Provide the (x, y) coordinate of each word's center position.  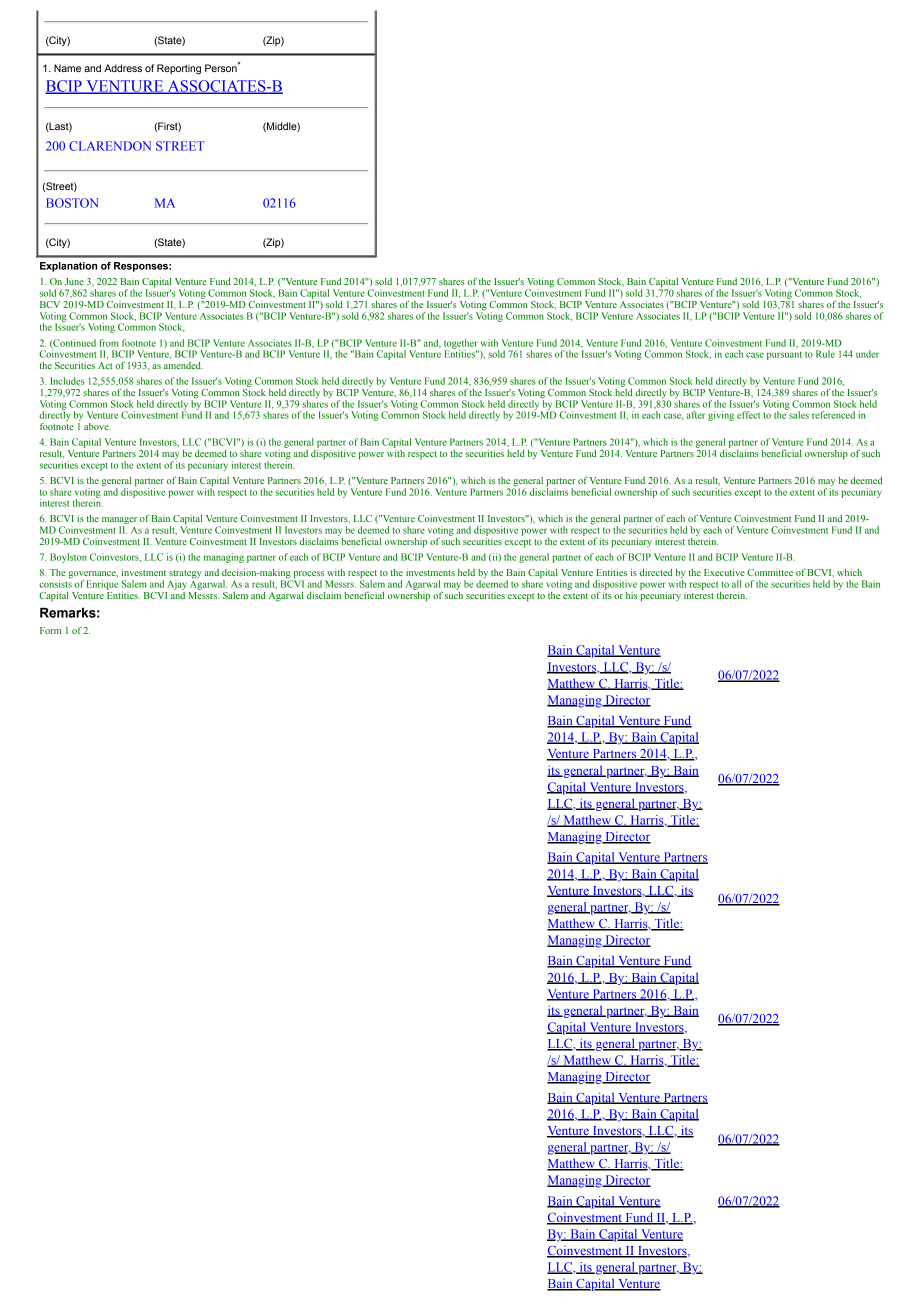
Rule (825, 354)
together (461, 345)
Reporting (179, 69)
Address (123, 68)
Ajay (177, 585)
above (97, 426)
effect (748, 415)
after (695, 415)
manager (119, 522)
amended (183, 365)
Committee (770, 572)
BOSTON (72, 203)
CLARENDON (110, 146)
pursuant (784, 355)
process (309, 576)
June (74, 281)
